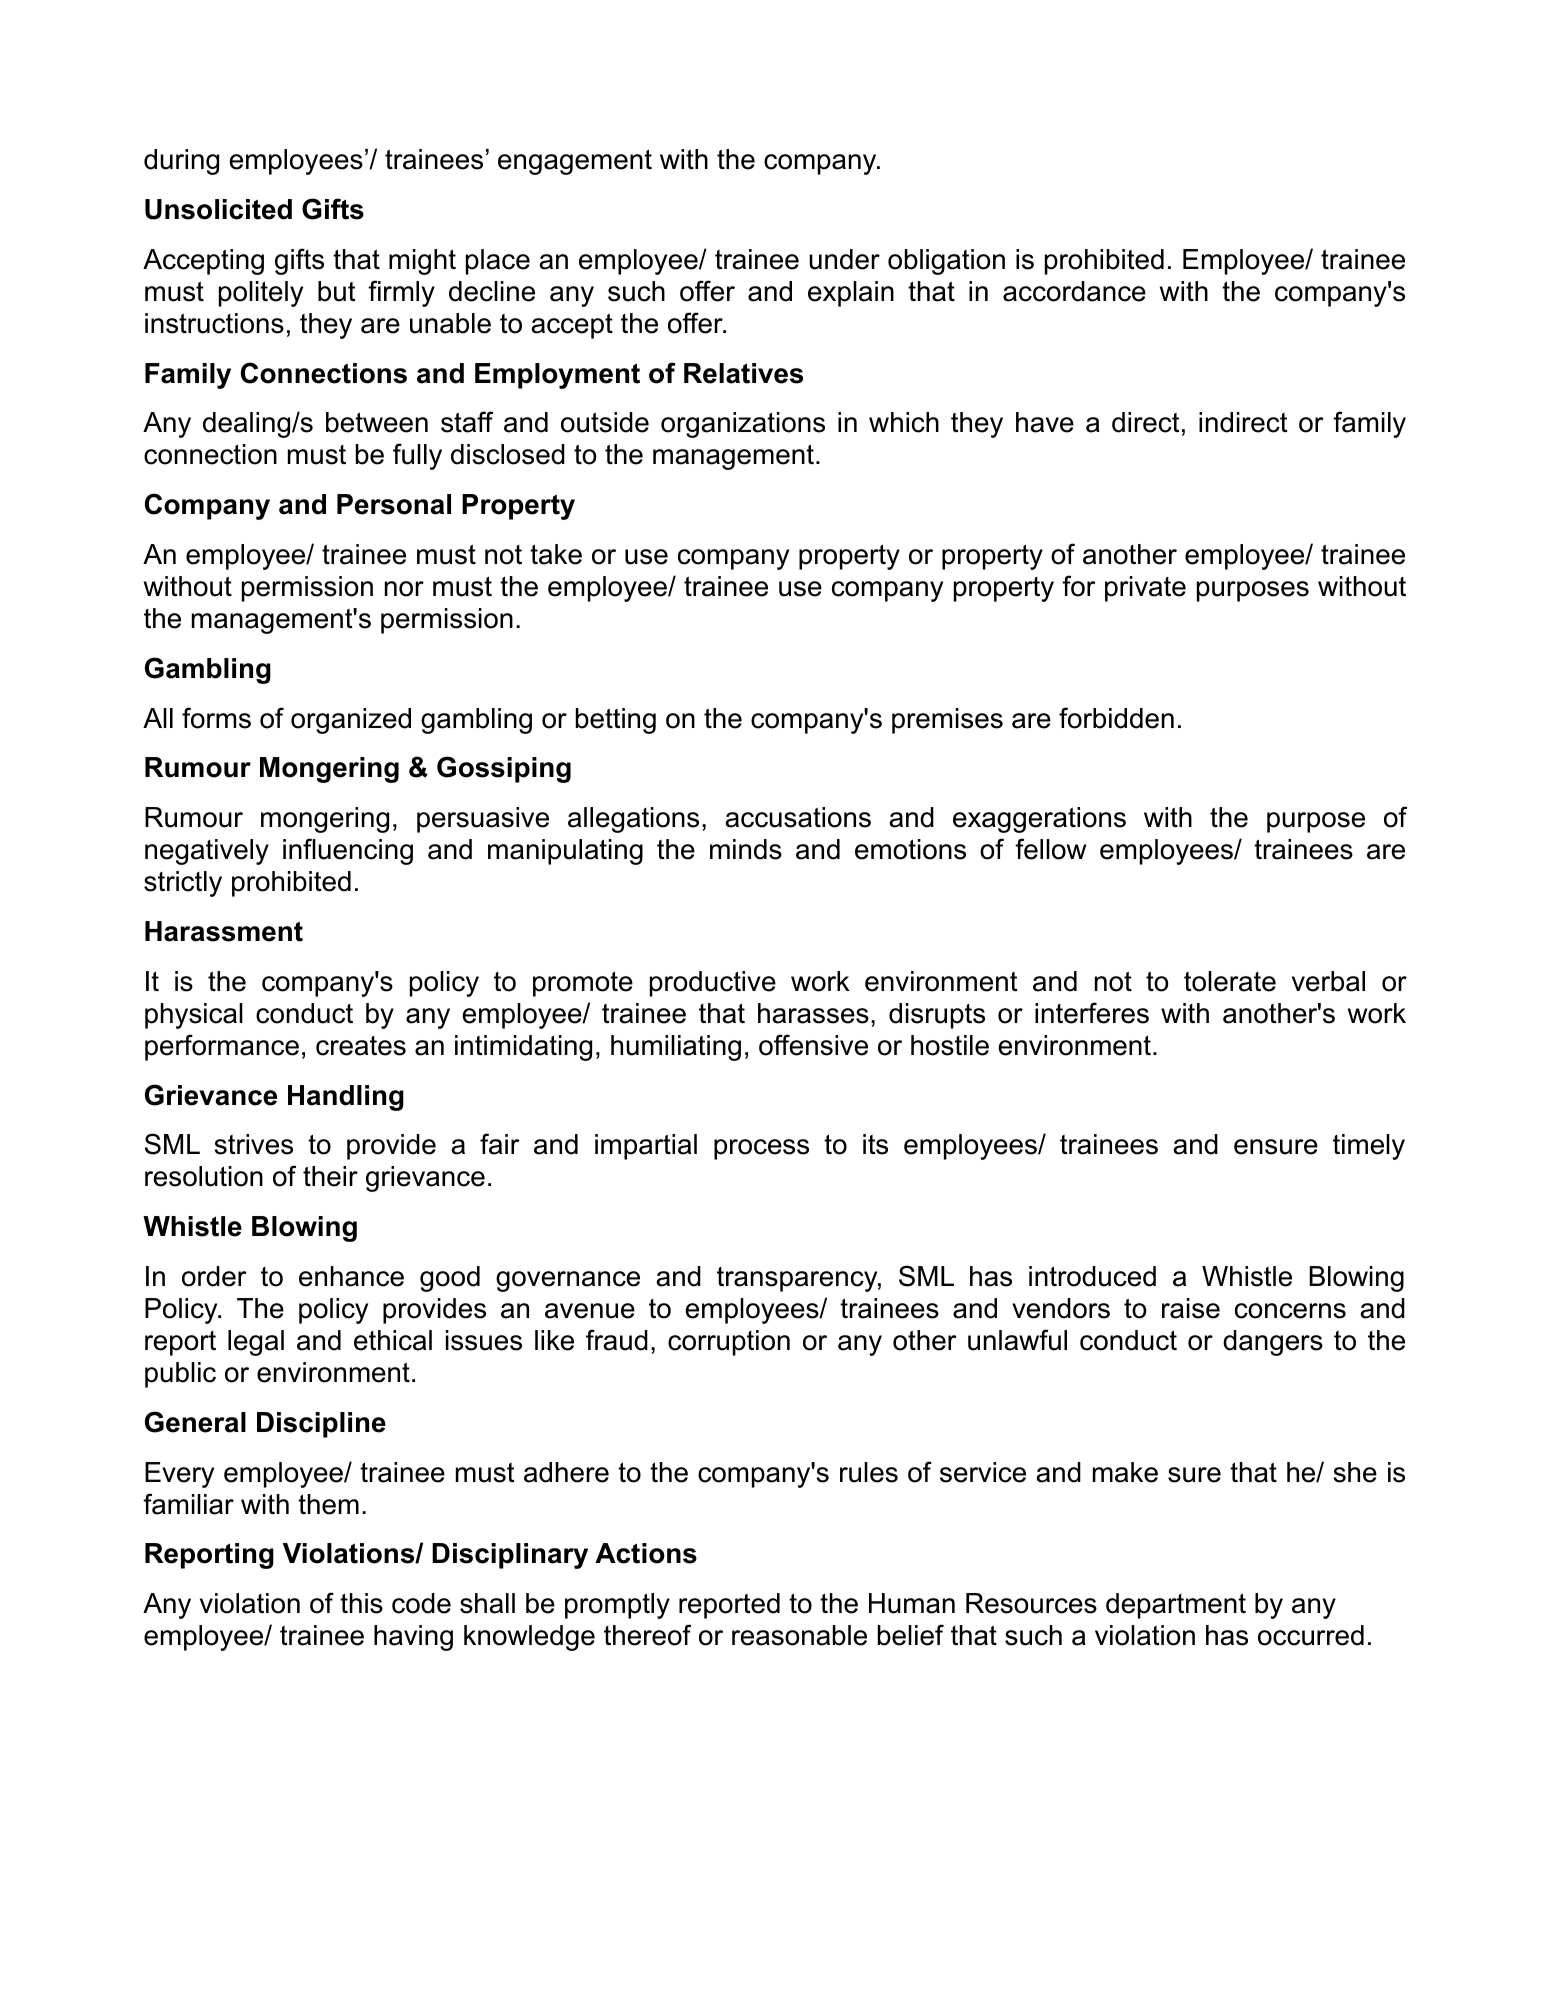 The height and width of the screenshot is (2006, 1550). Describe the element at coordinates (1230, 981) in the screenshot. I see `tolerate` at that location.
